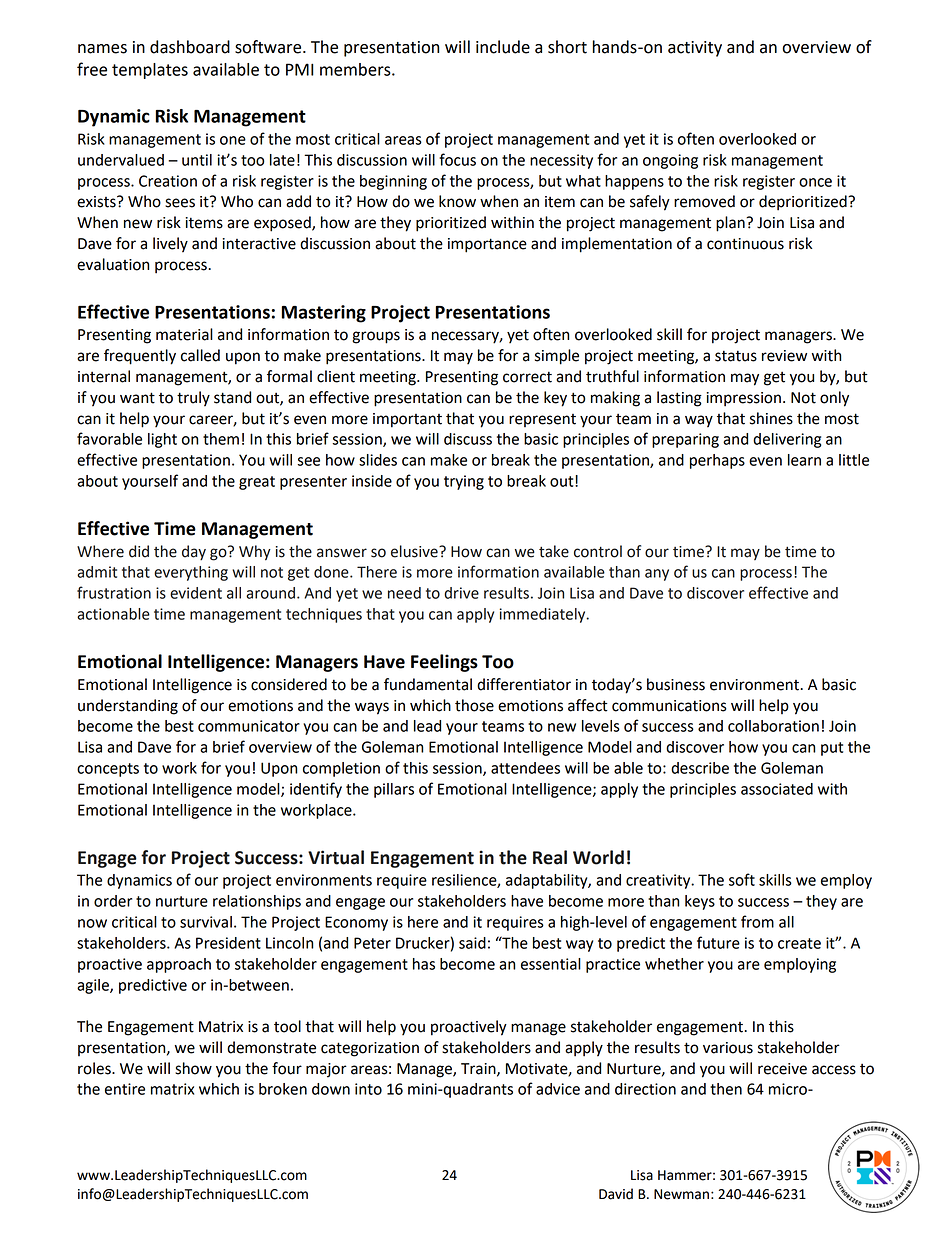  Describe the element at coordinates (200, 355) in the image. I see `called` at that location.
